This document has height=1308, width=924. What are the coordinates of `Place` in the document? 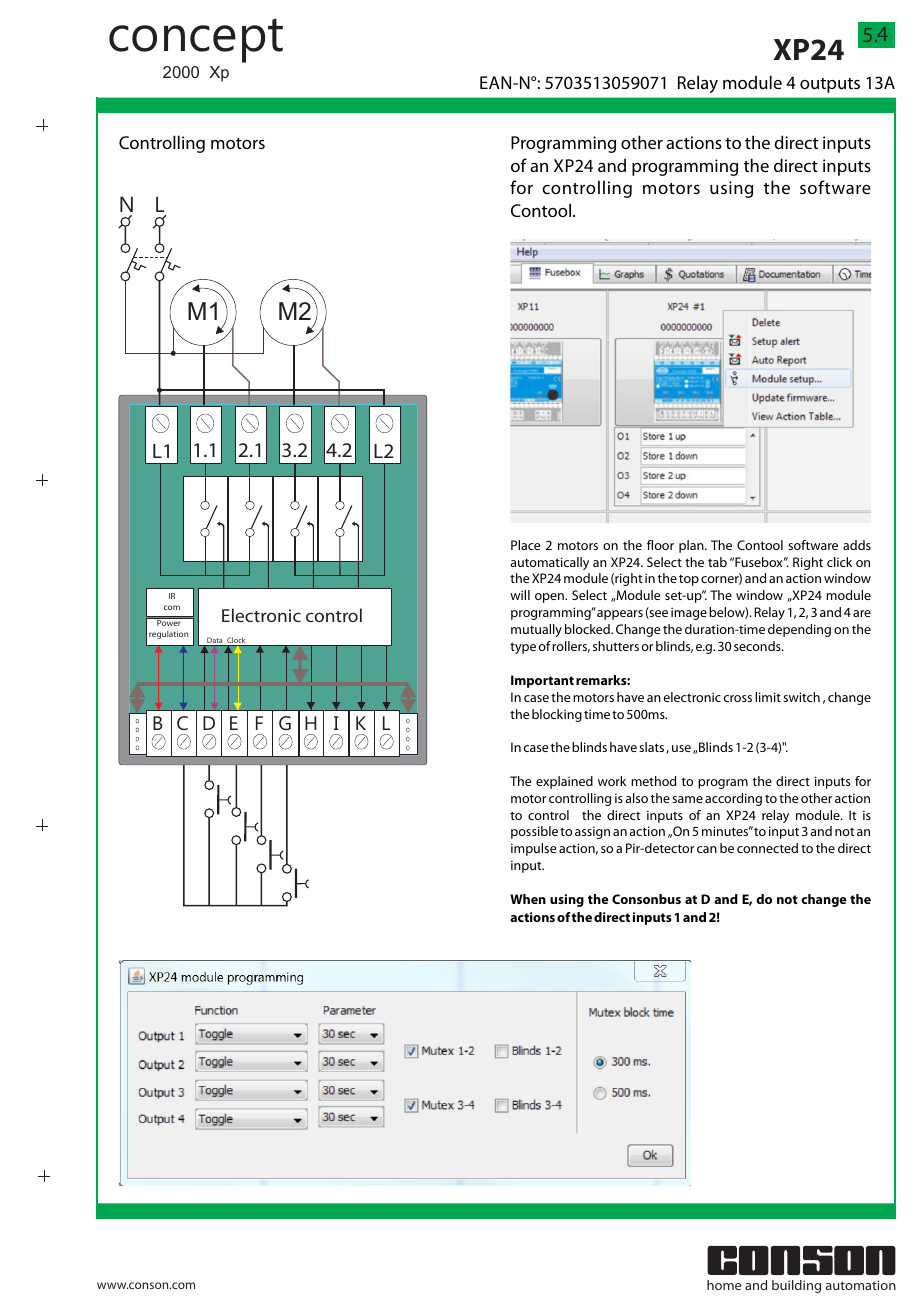 It's located at (526, 545).
